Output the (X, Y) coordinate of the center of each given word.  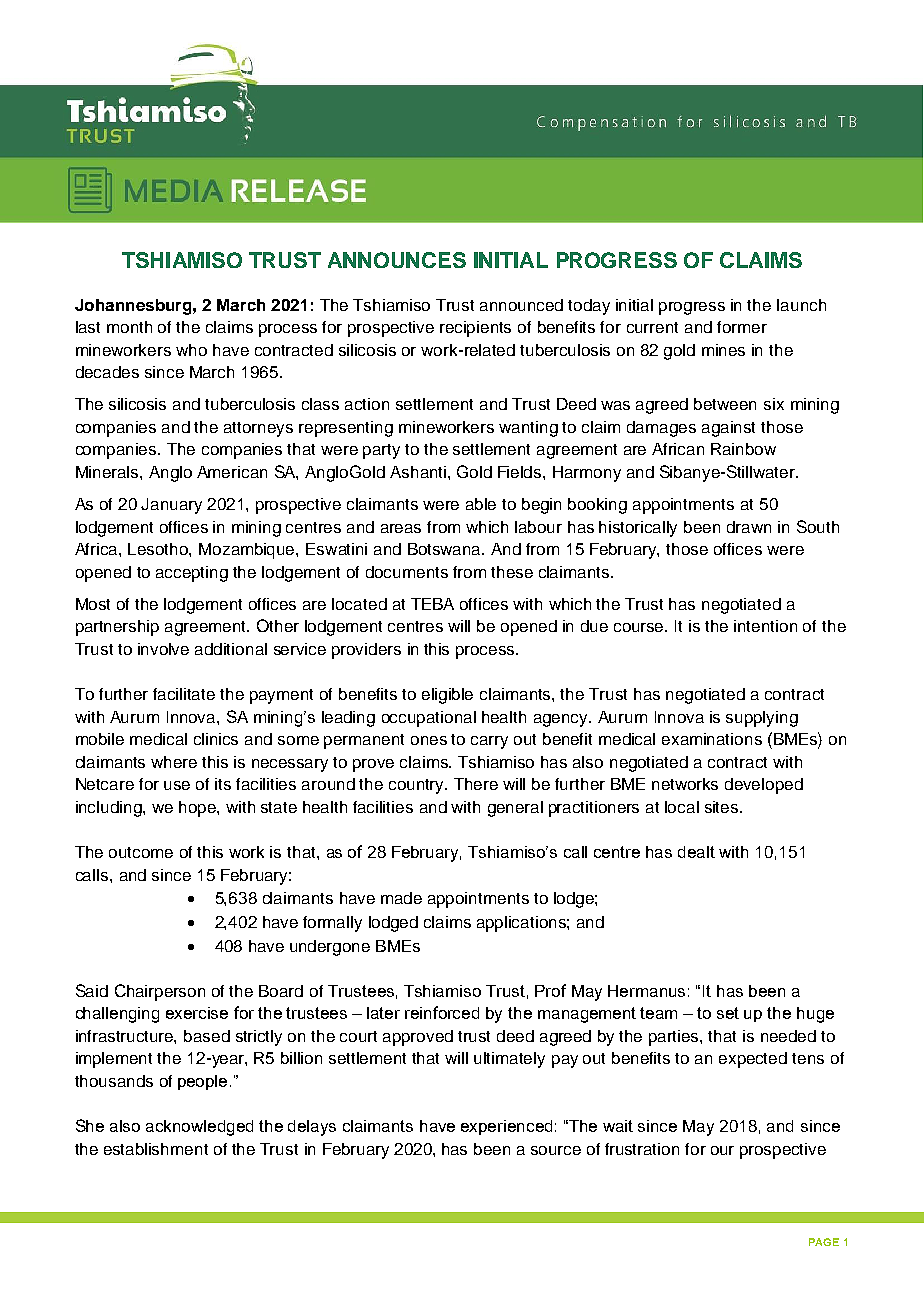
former (742, 327)
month (129, 327)
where (174, 762)
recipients (475, 329)
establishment (156, 1149)
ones (429, 740)
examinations (712, 739)
